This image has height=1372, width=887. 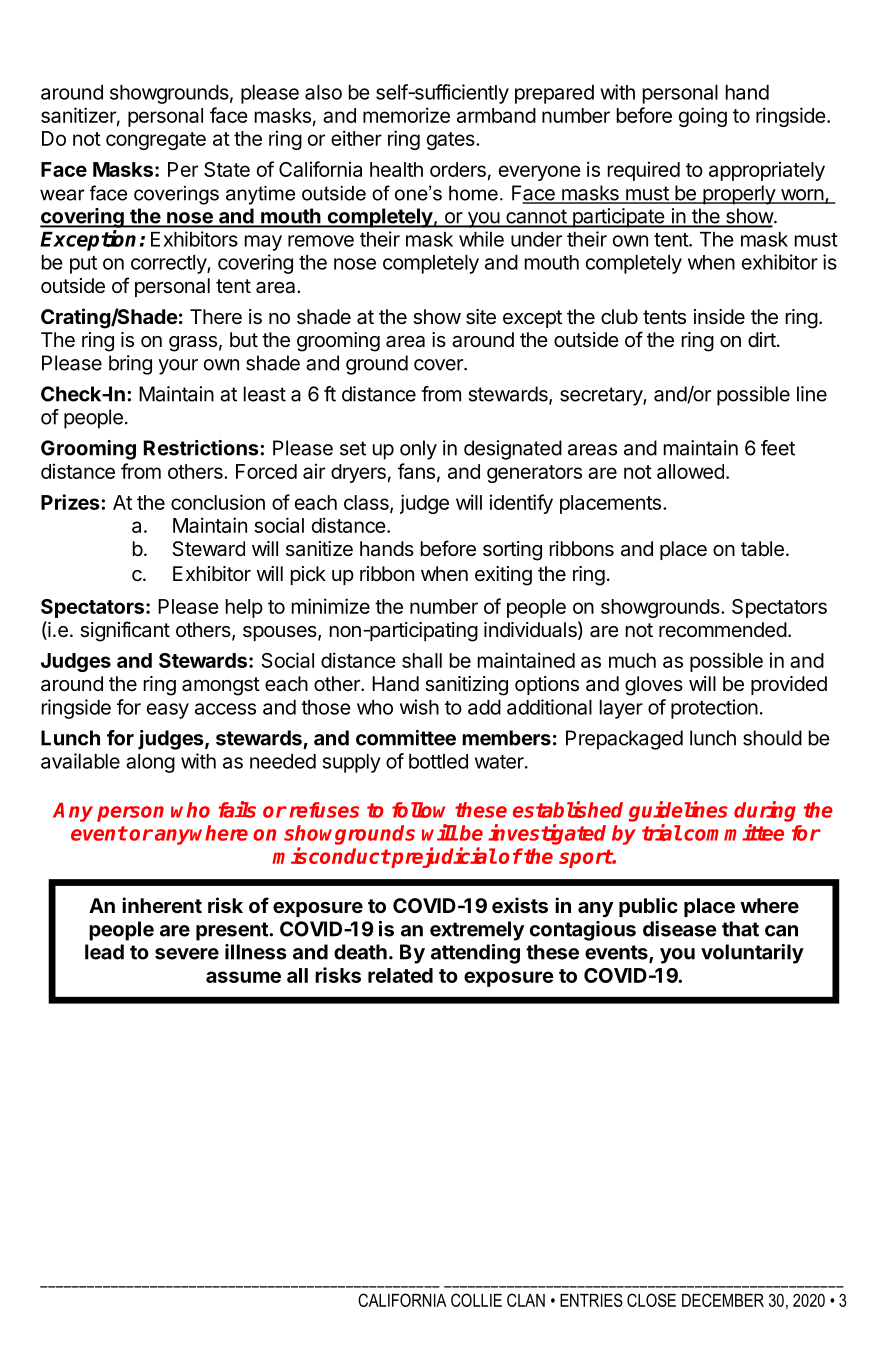 What do you see at coordinates (156, 141) in the image?
I see `congregate` at bounding box center [156, 141].
